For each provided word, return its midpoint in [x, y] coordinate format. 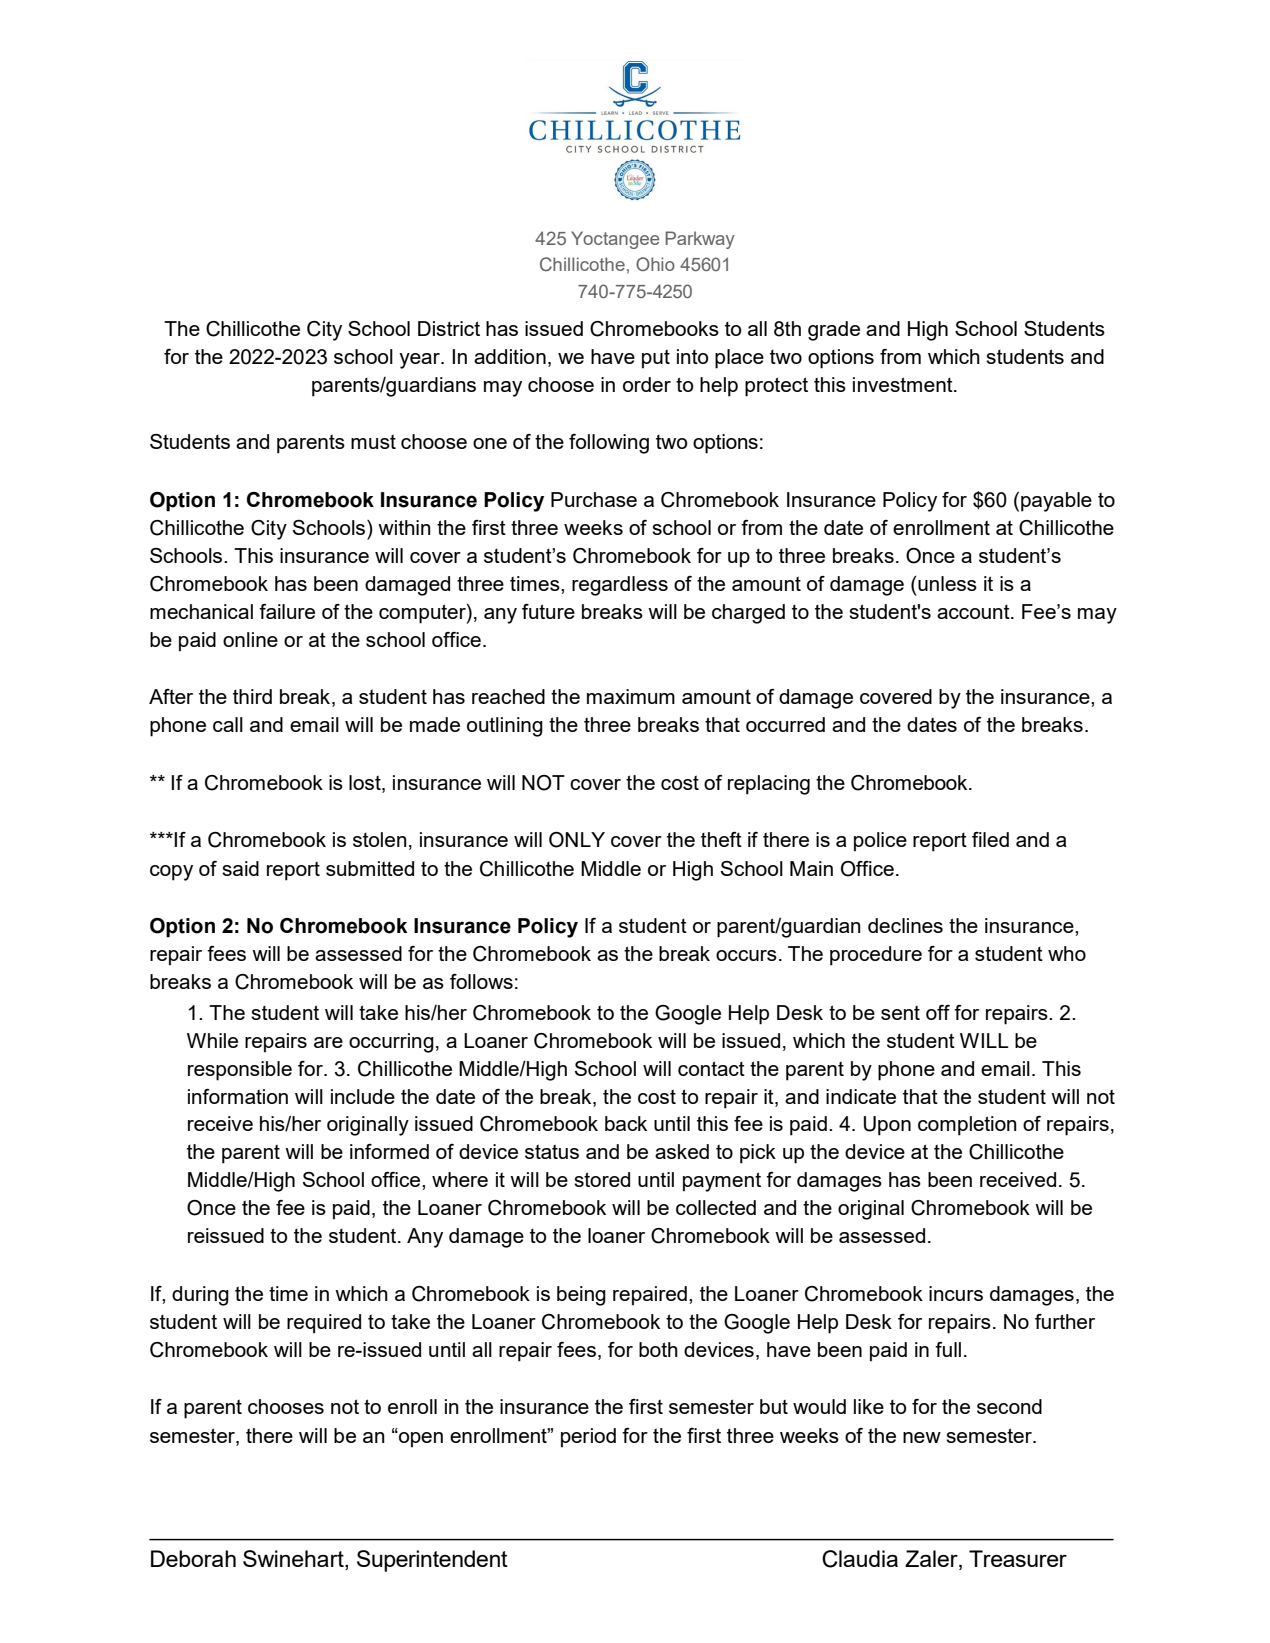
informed [389, 1151]
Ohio [655, 264]
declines [905, 925]
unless [946, 583]
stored [602, 1179]
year [420, 361]
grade [834, 331]
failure [287, 611]
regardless [620, 586]
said [240, 868]
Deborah [193, 1558]
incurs [956, 1293]
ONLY [577, 840]
